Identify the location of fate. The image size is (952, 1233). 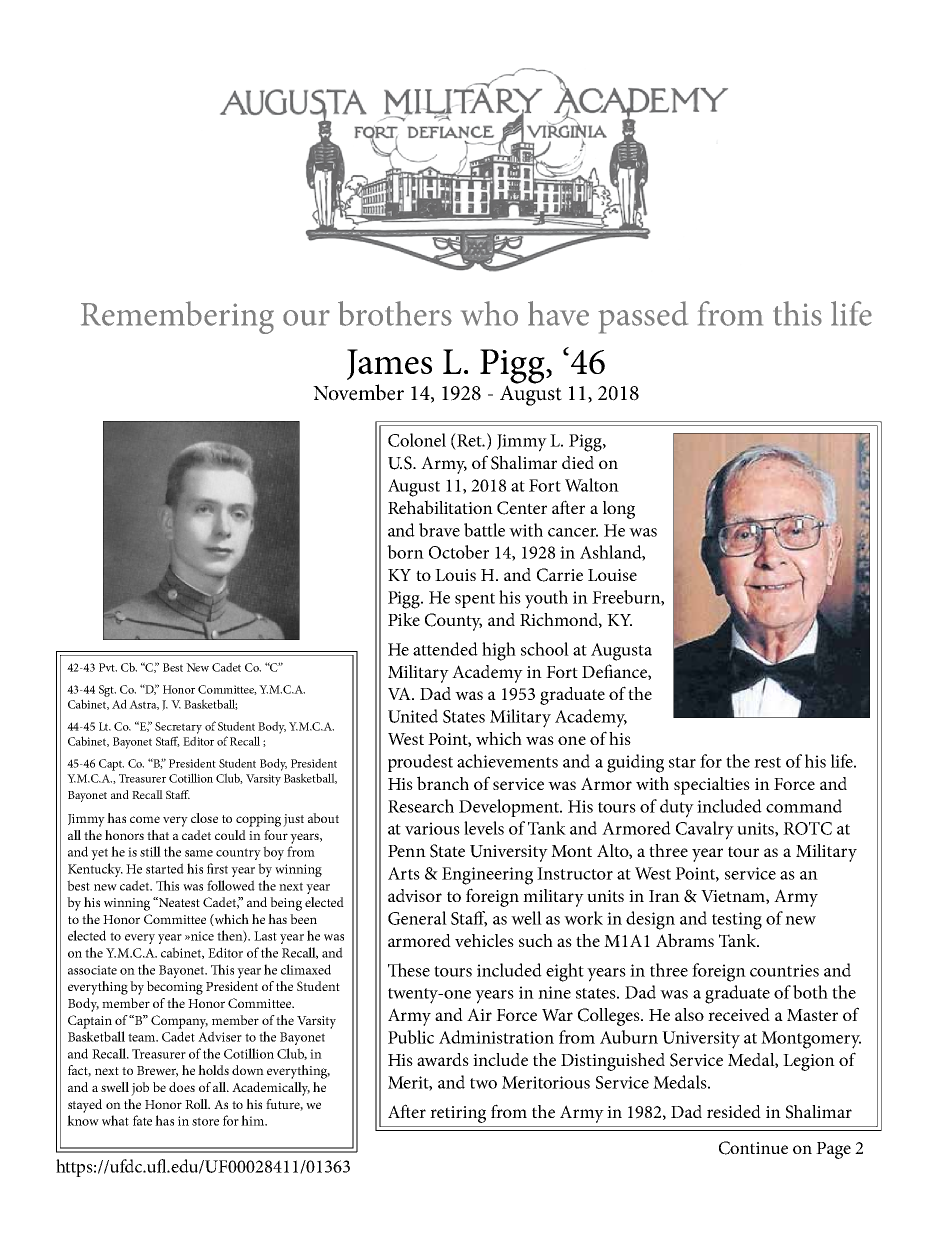
(142, 1120).
